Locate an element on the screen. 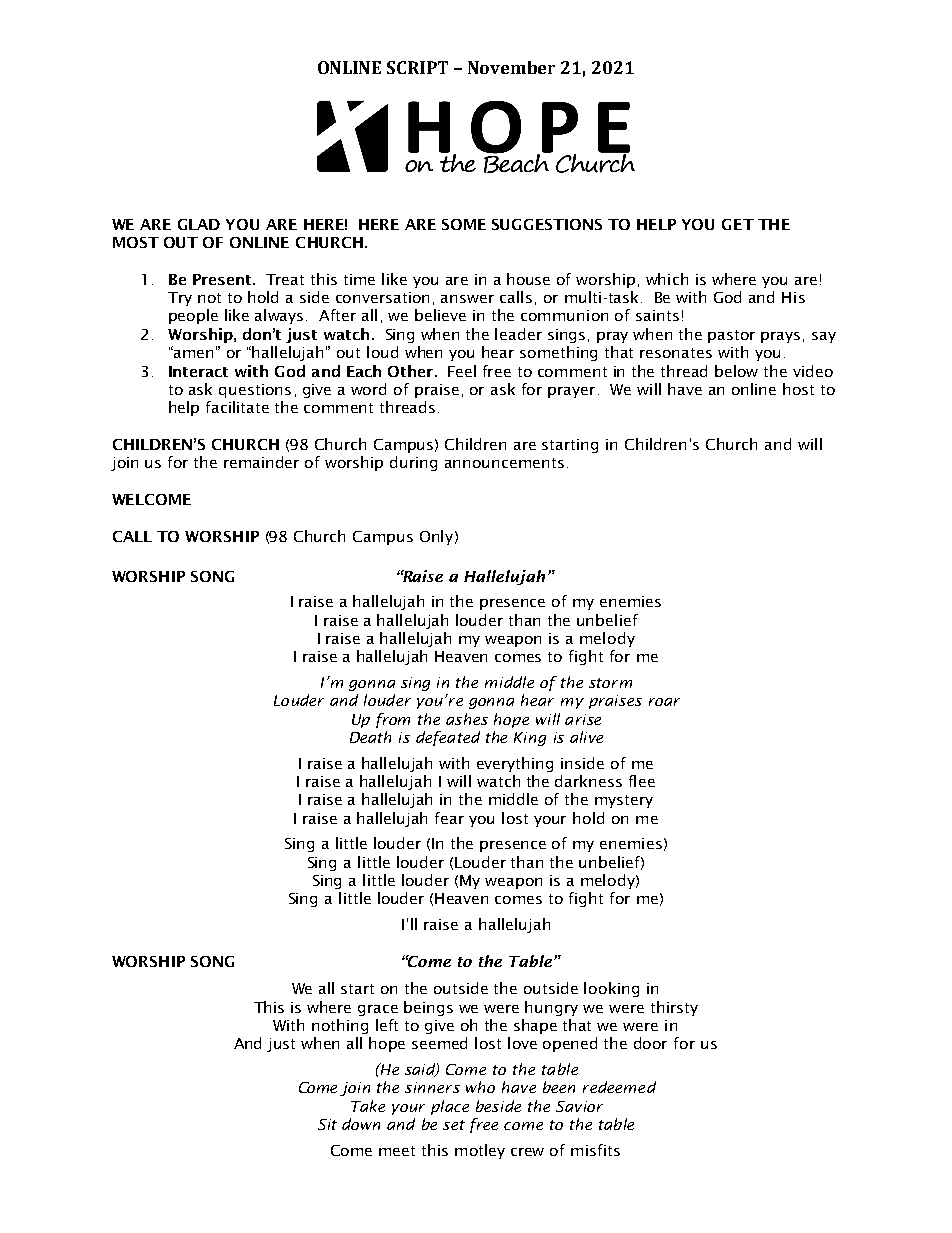 The height and width of the screenshot is (1233, 952). ashes is located at coordinates (467, 719).
